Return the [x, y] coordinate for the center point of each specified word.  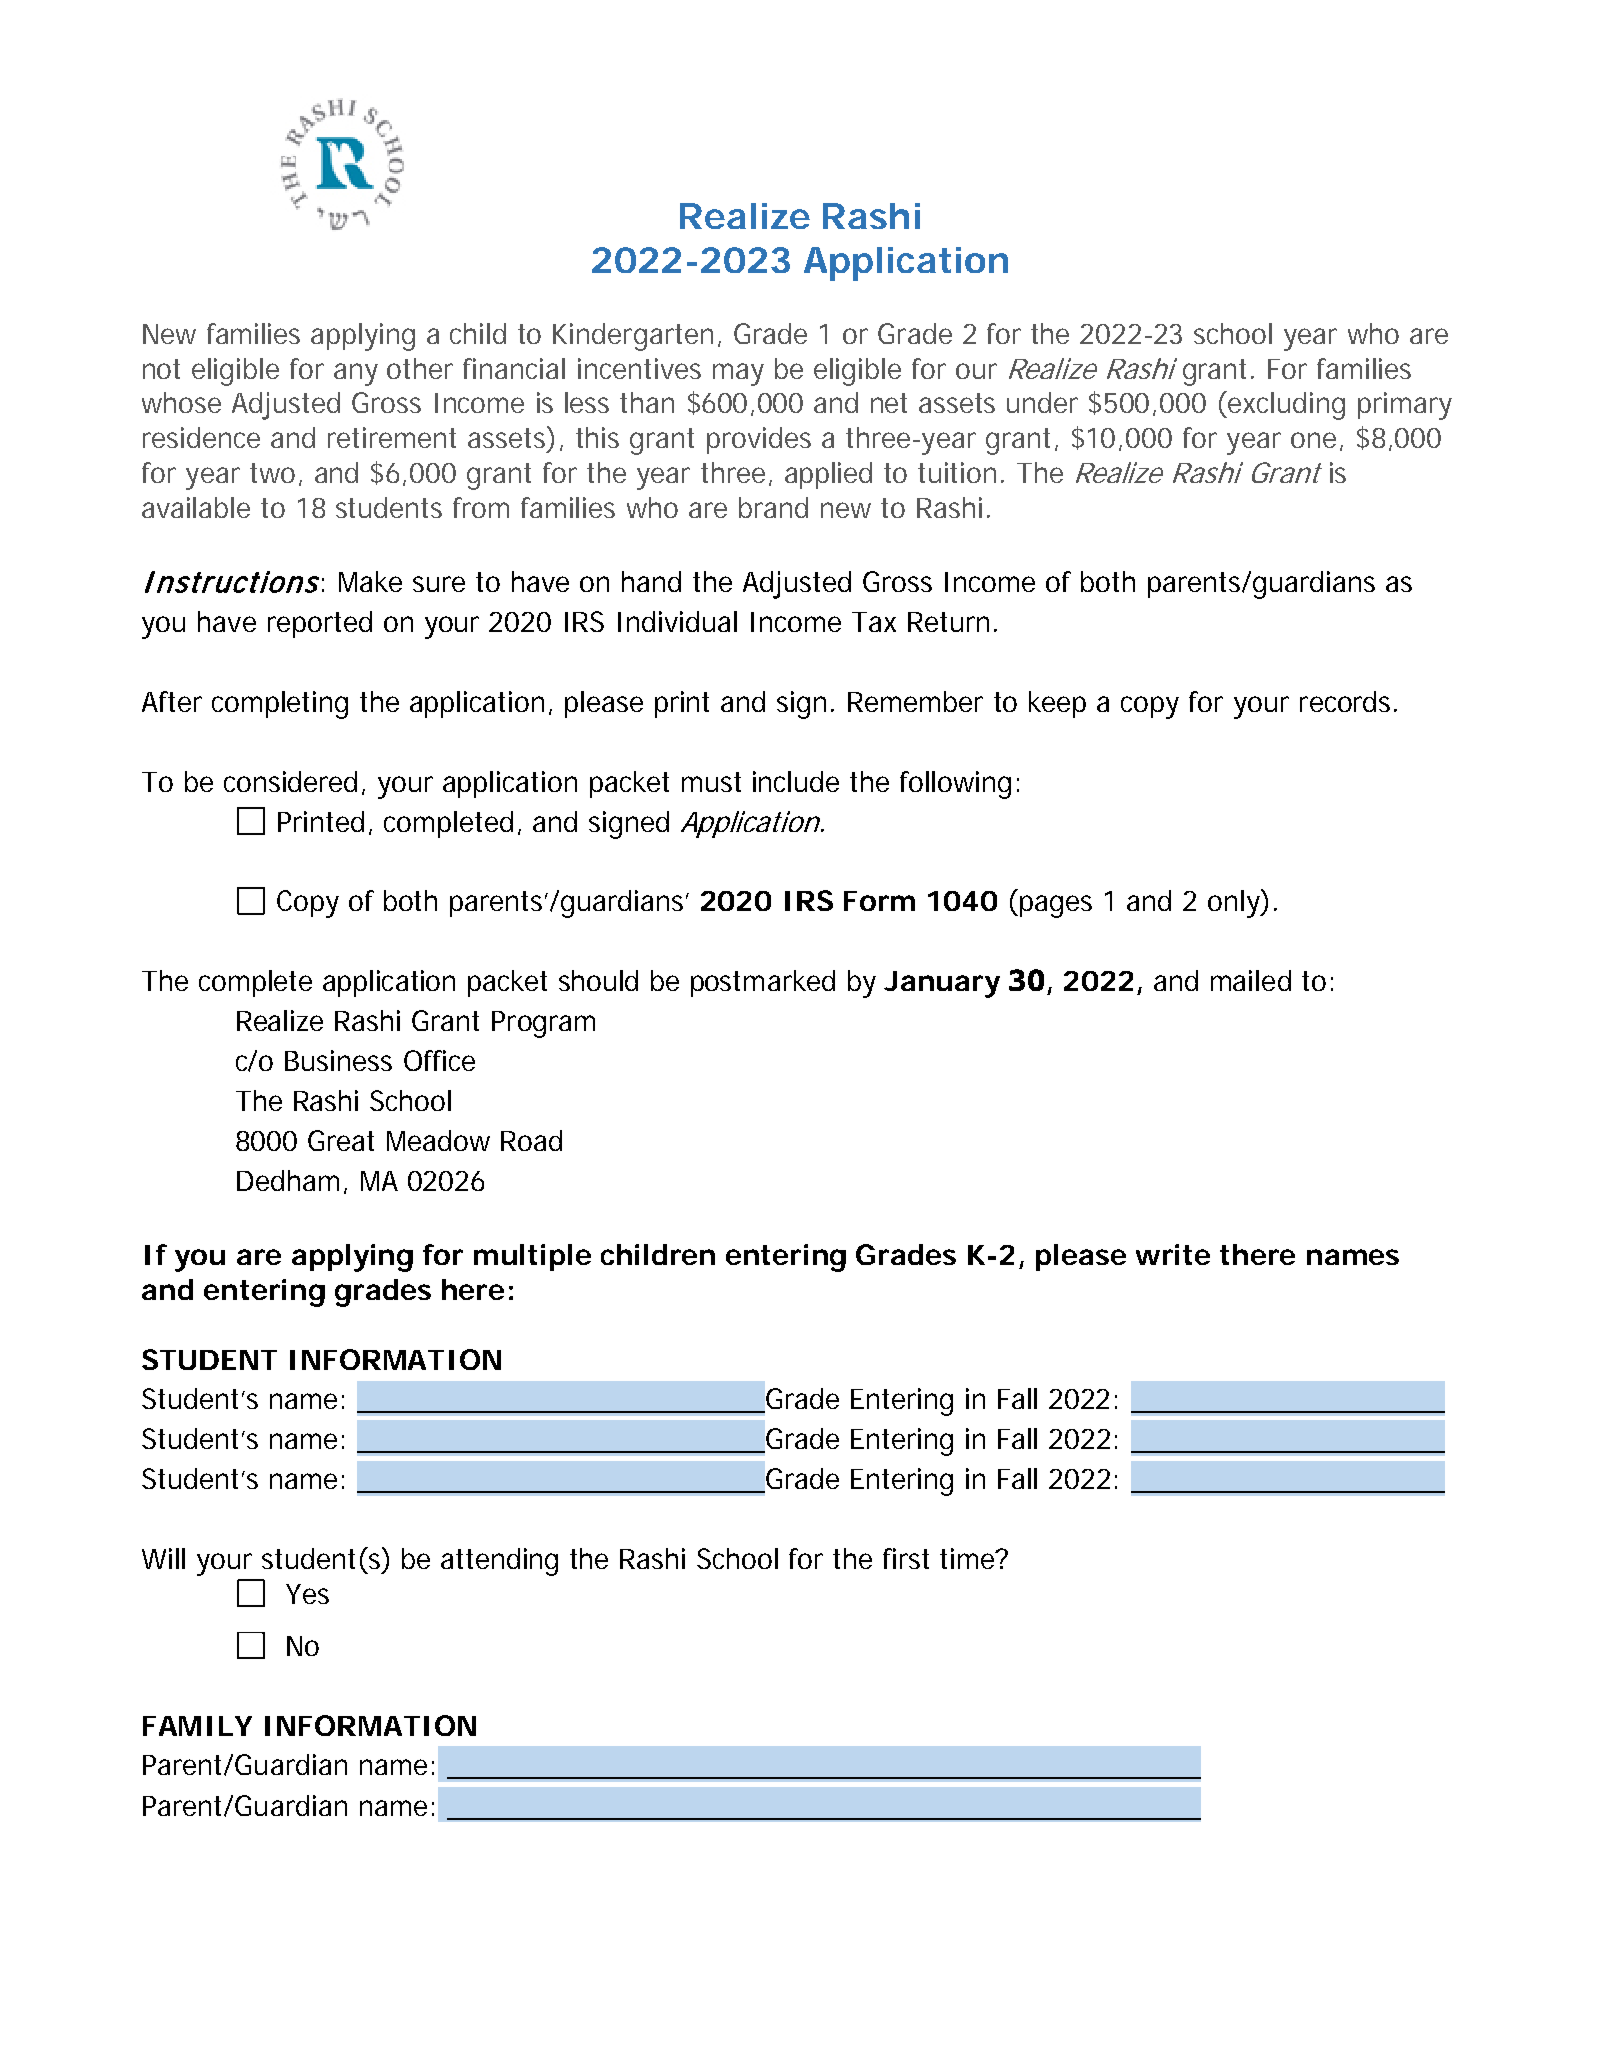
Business [338, 1060]
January [942, 984]
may [738, 374]
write [1173, 1254]
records [1347, 701]
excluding [1285, 405]
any [356, 374]
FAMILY [197, 1726]
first [906, 1558]
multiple [532, 1257]
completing [280, 705]
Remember [915, 701]
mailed [1251, 980]
